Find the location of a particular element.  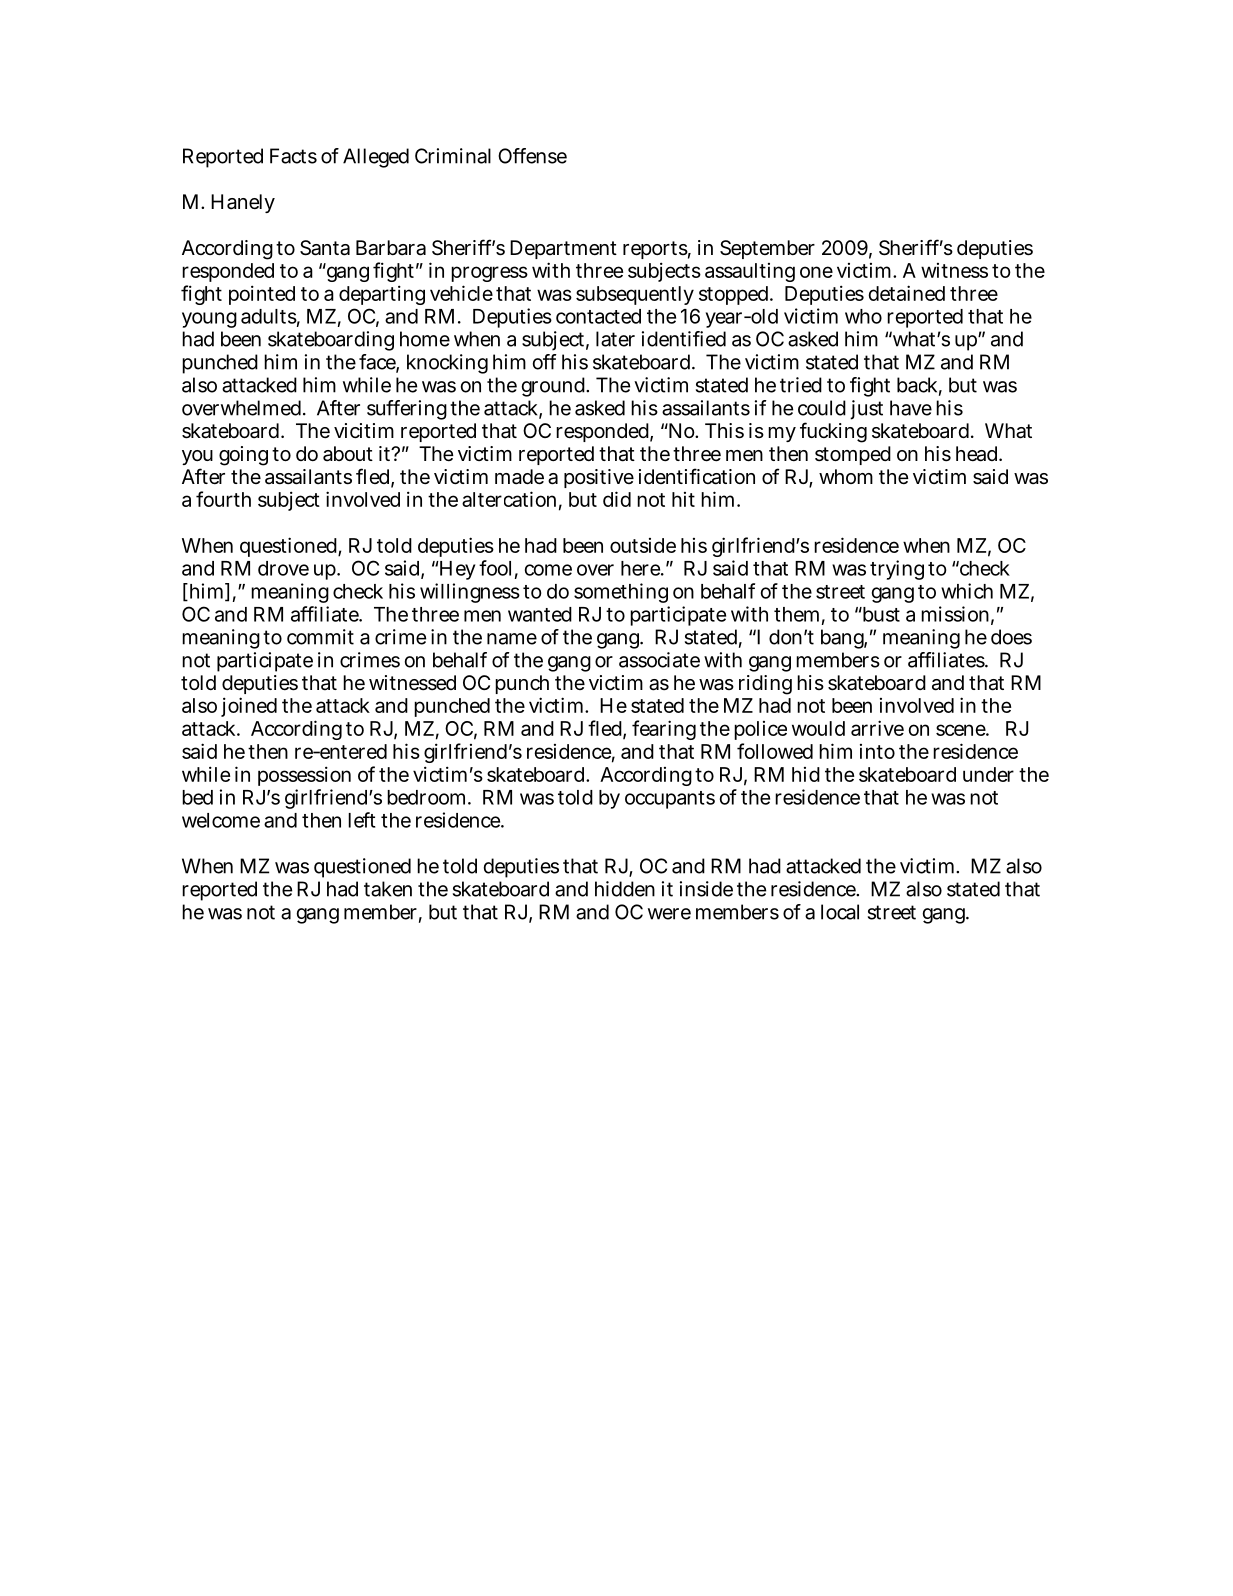

fearing is located at coordinates (664, 730).
